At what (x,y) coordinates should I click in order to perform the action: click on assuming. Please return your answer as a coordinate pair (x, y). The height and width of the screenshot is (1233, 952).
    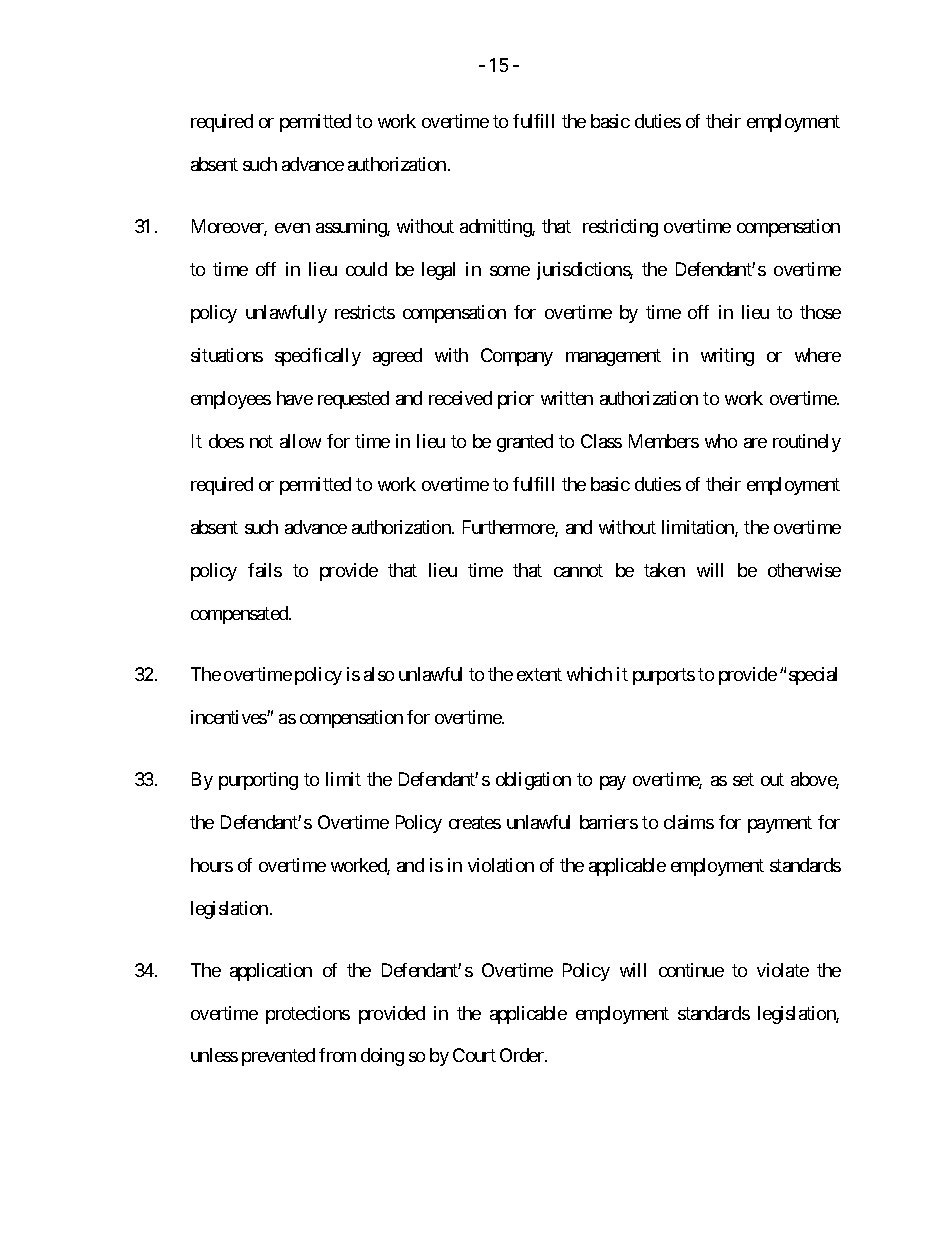
    Looking at the image, I should click on (352, 228).
